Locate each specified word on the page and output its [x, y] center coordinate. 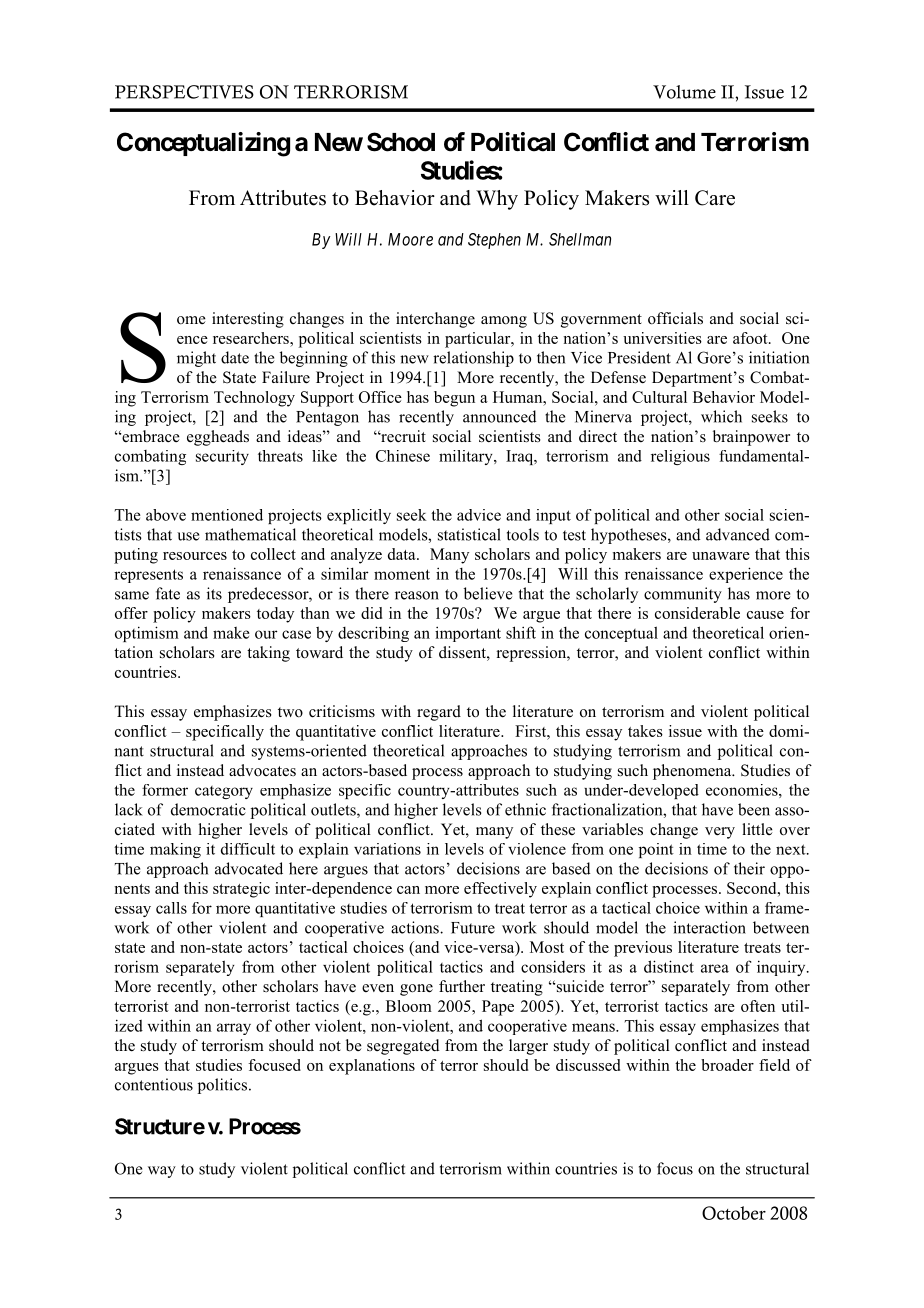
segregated [403, 1047]
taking [268, 654]
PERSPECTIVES [184, 92]
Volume [684, 92]
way [162, 1172]
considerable [697, 613]
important [468, 634]
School [401, 142]
